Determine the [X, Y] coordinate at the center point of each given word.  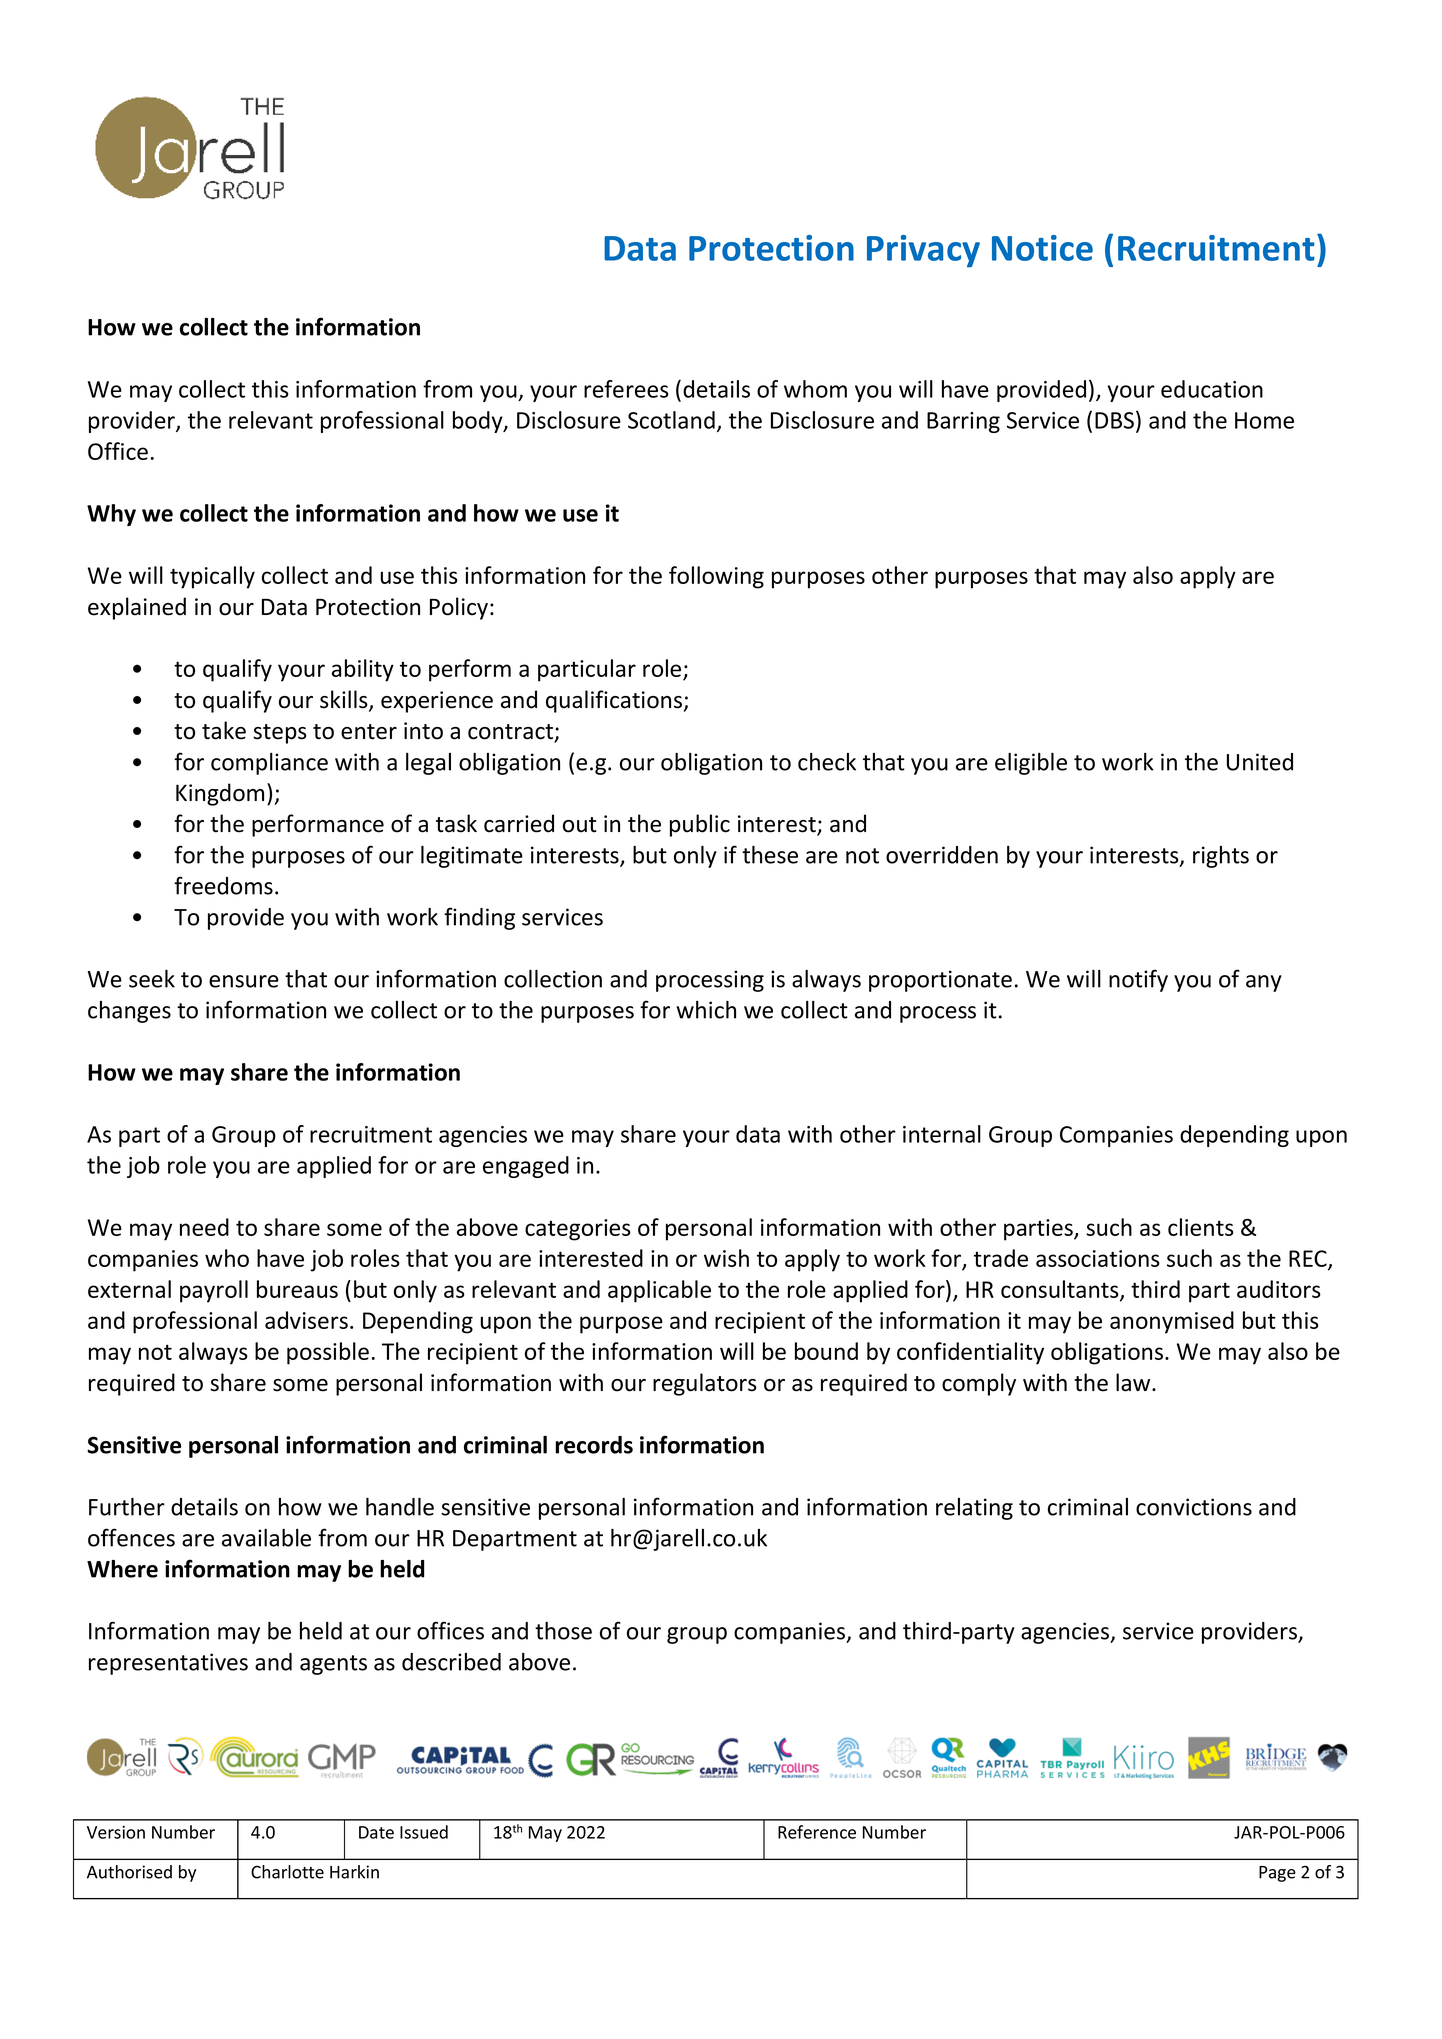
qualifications [614, 701]
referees [626, 389]
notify [1138, 980]
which [706, 1010]
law [1134, 1382]
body [479, 422]
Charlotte [287, 1872]
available [266, 1538]
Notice [1042, 248]
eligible [1031, 764]
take [224, 730]
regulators [705, 1384]
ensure [244, 981]
